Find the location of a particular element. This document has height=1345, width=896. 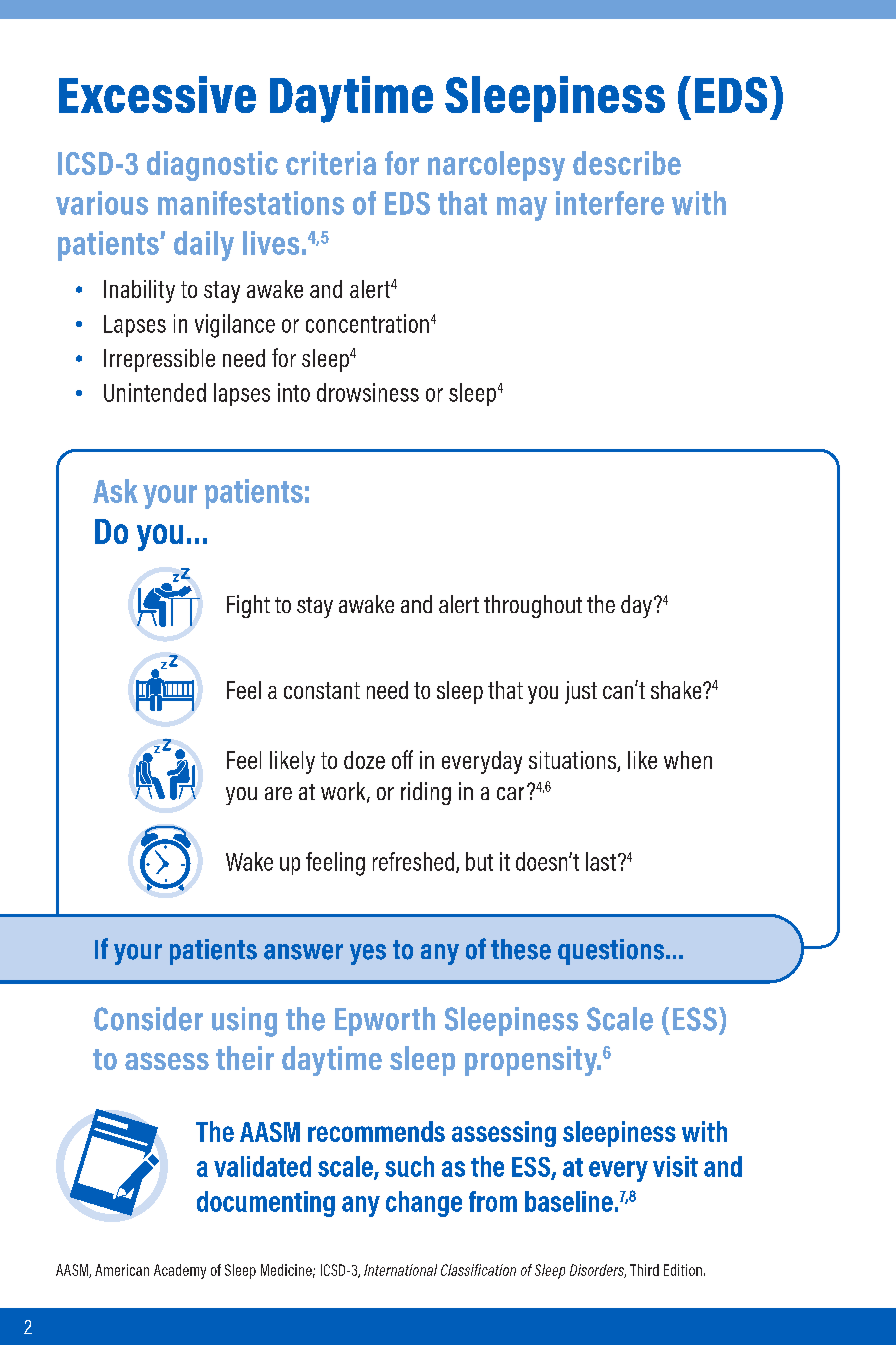

Academy is located at coordinates (180, 1271).
